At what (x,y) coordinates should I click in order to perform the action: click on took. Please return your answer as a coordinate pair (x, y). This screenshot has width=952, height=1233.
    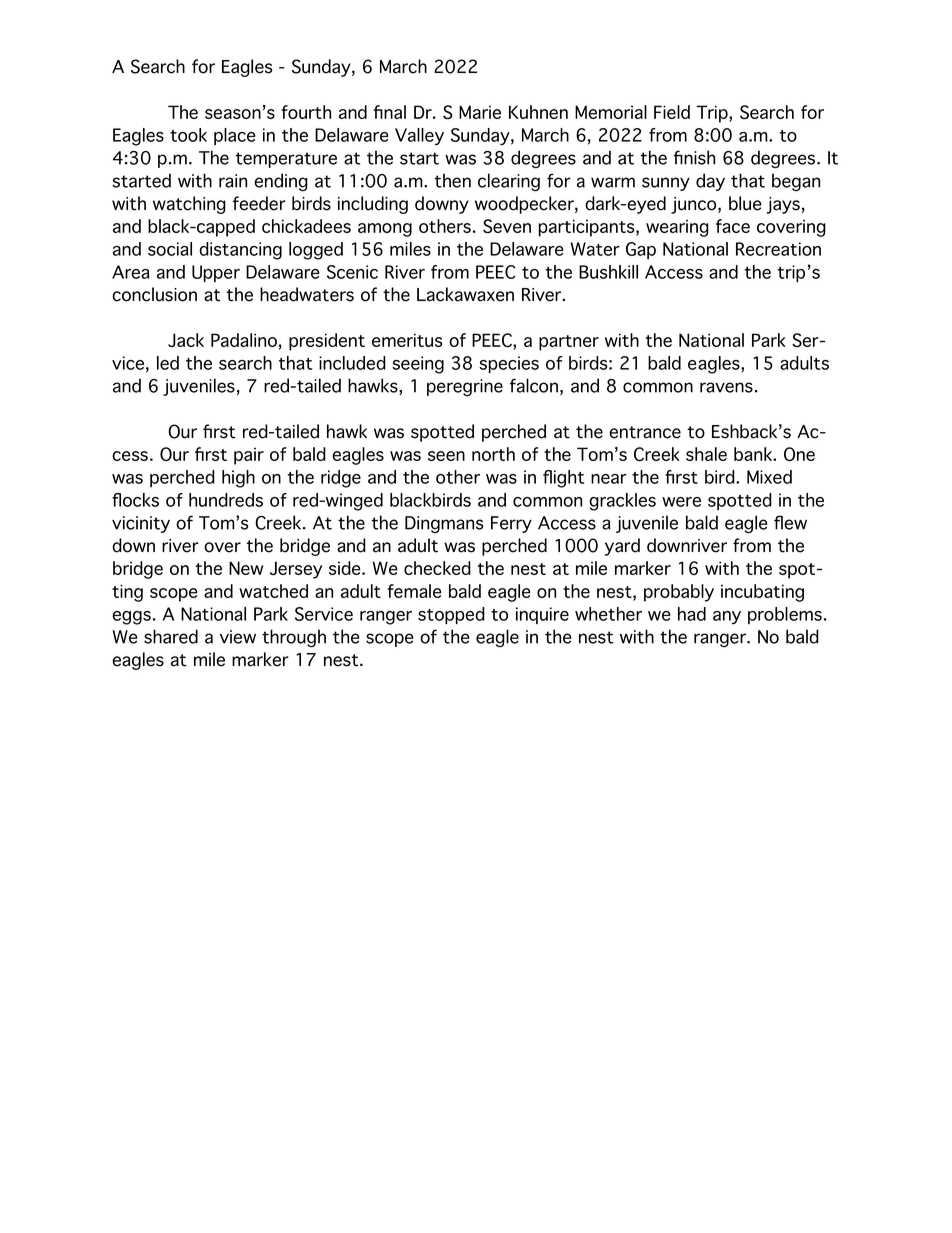
    Looking at the image, I should click on (188, 135).
